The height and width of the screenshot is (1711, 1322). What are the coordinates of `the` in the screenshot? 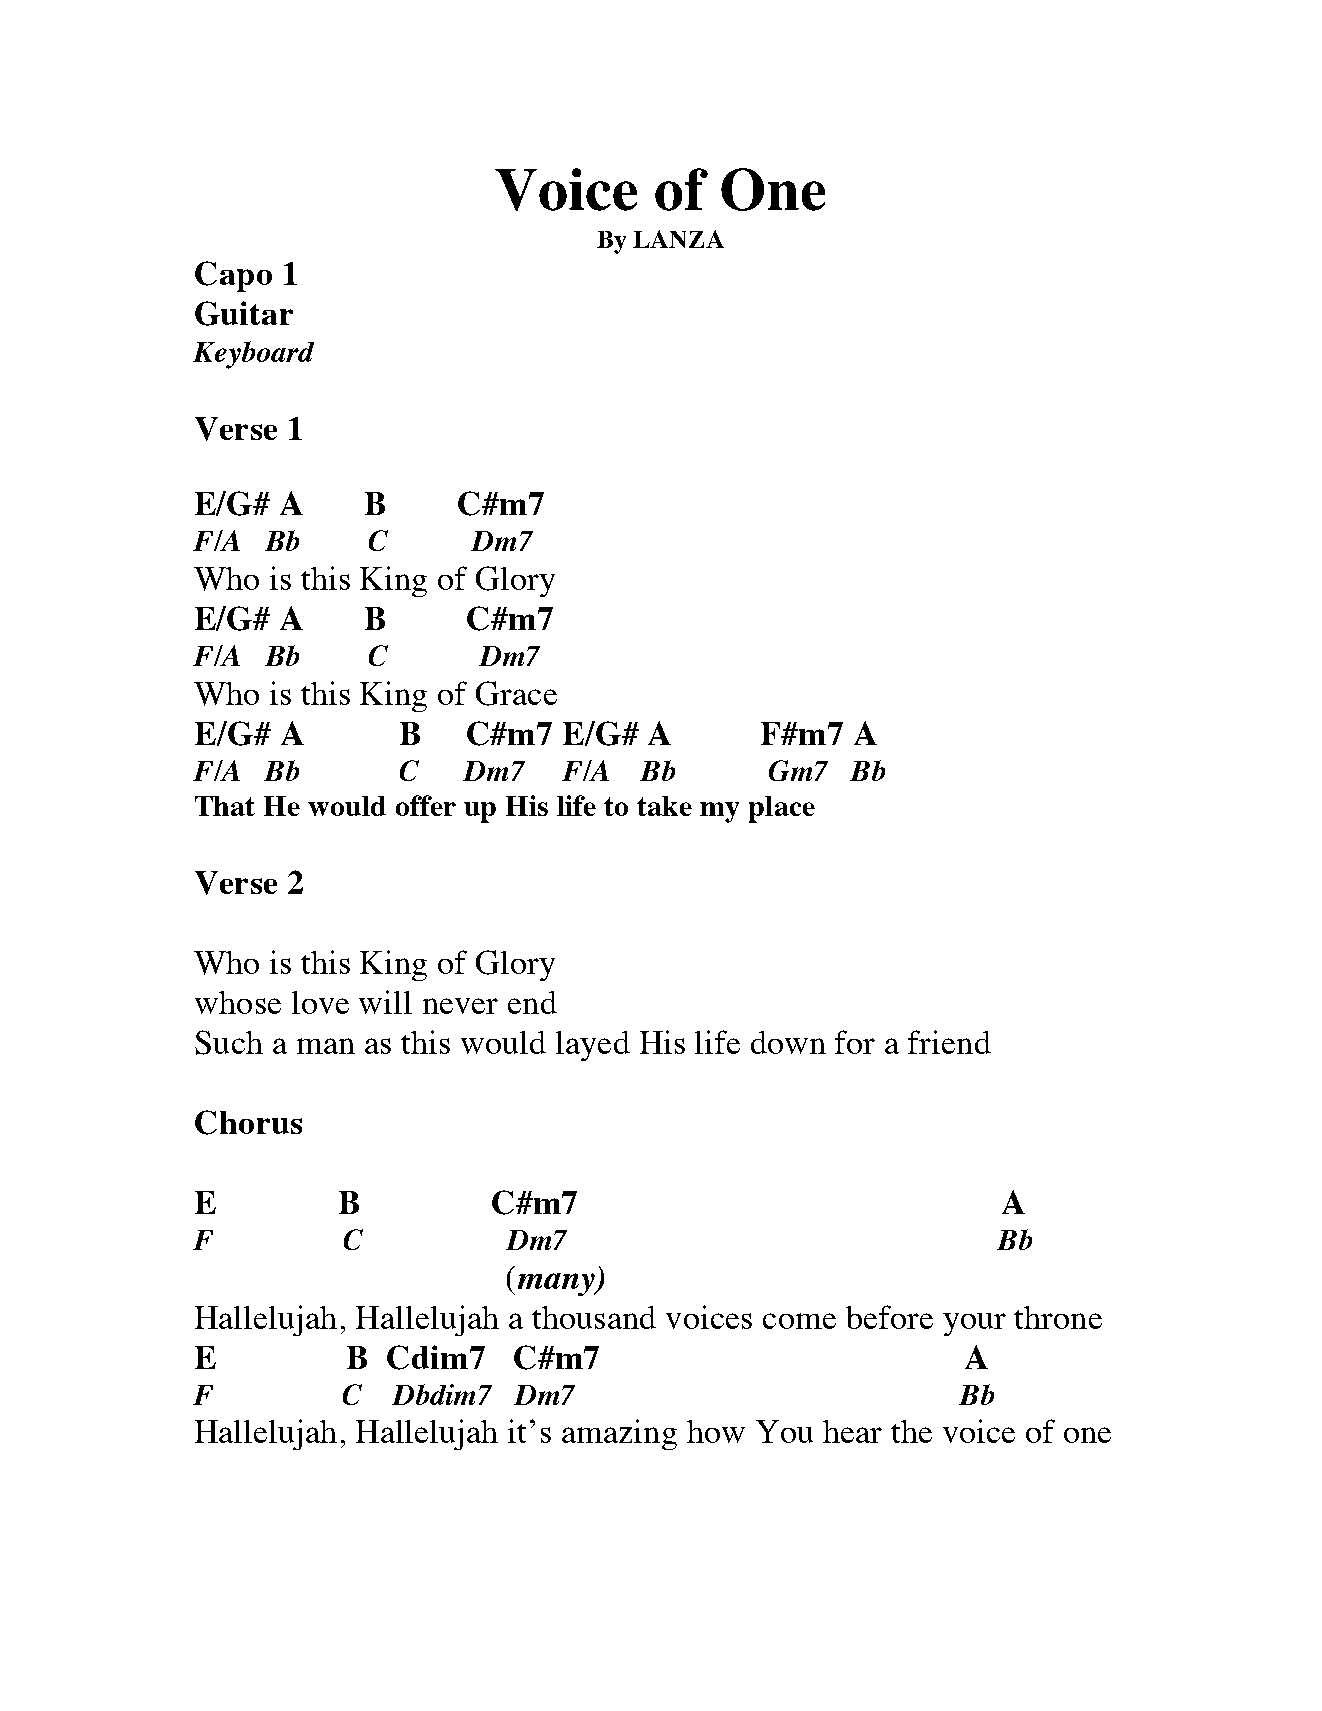 It's located at (911, 1431).
